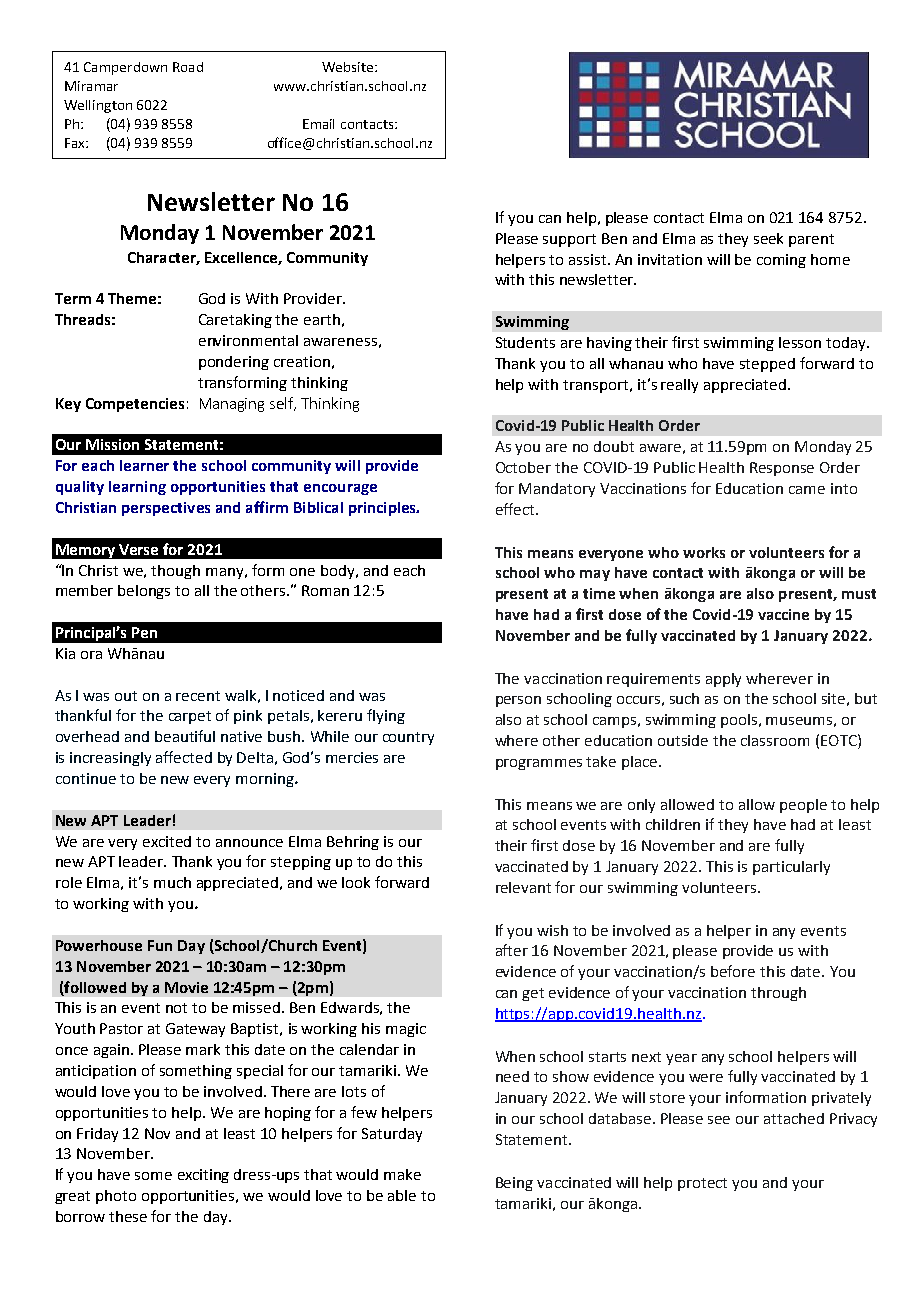  Describe the element at coordinates (767, 365) in the document. I see `stepped` at that location.
